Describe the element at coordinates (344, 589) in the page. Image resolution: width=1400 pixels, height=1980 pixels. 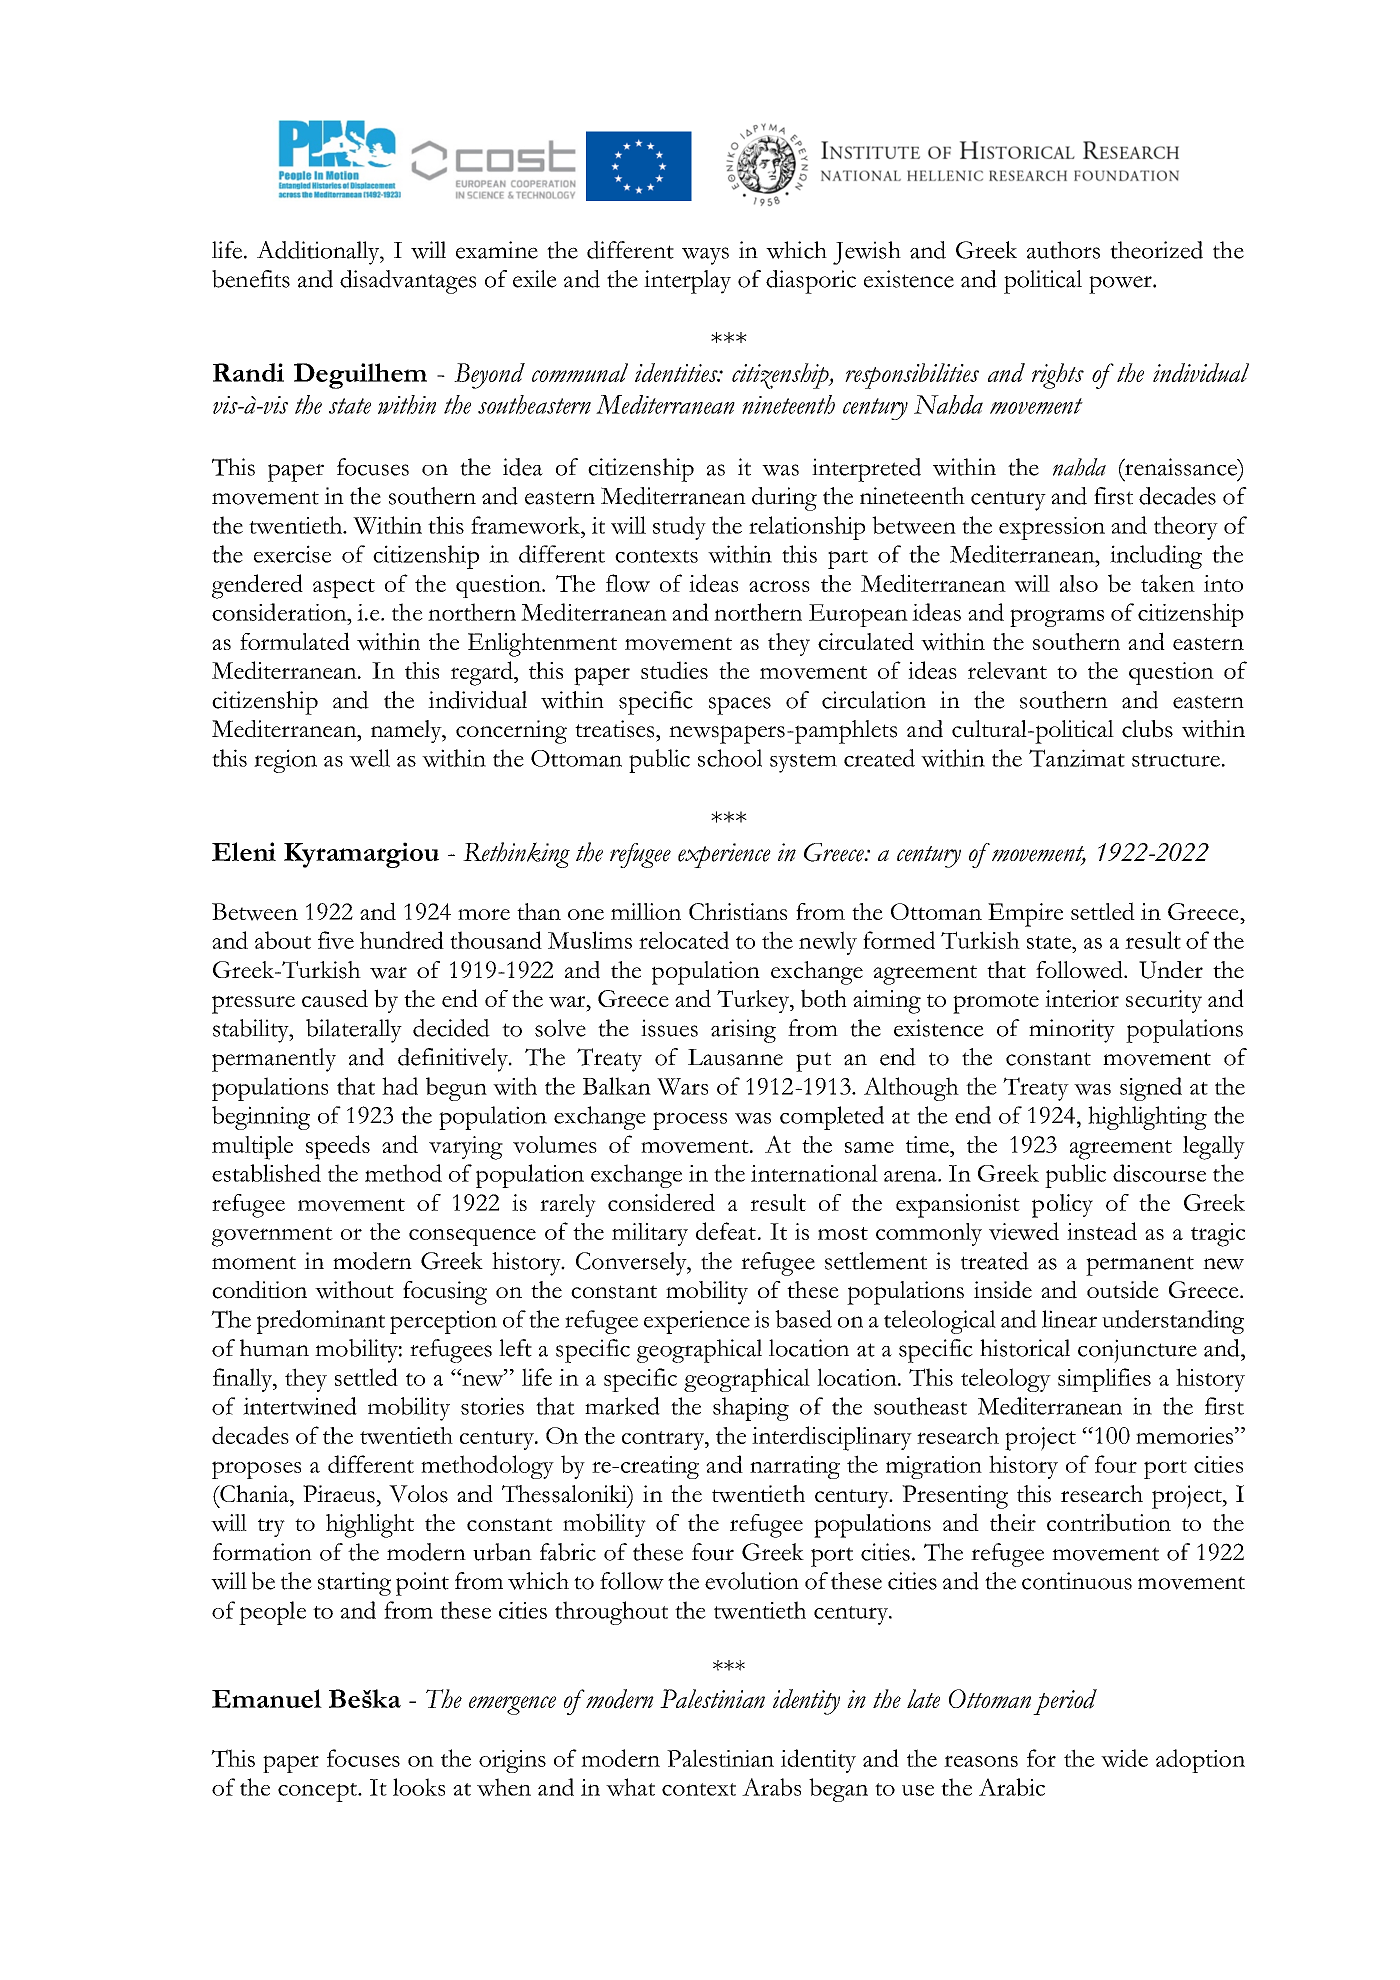
I see `aspect` at that location.
